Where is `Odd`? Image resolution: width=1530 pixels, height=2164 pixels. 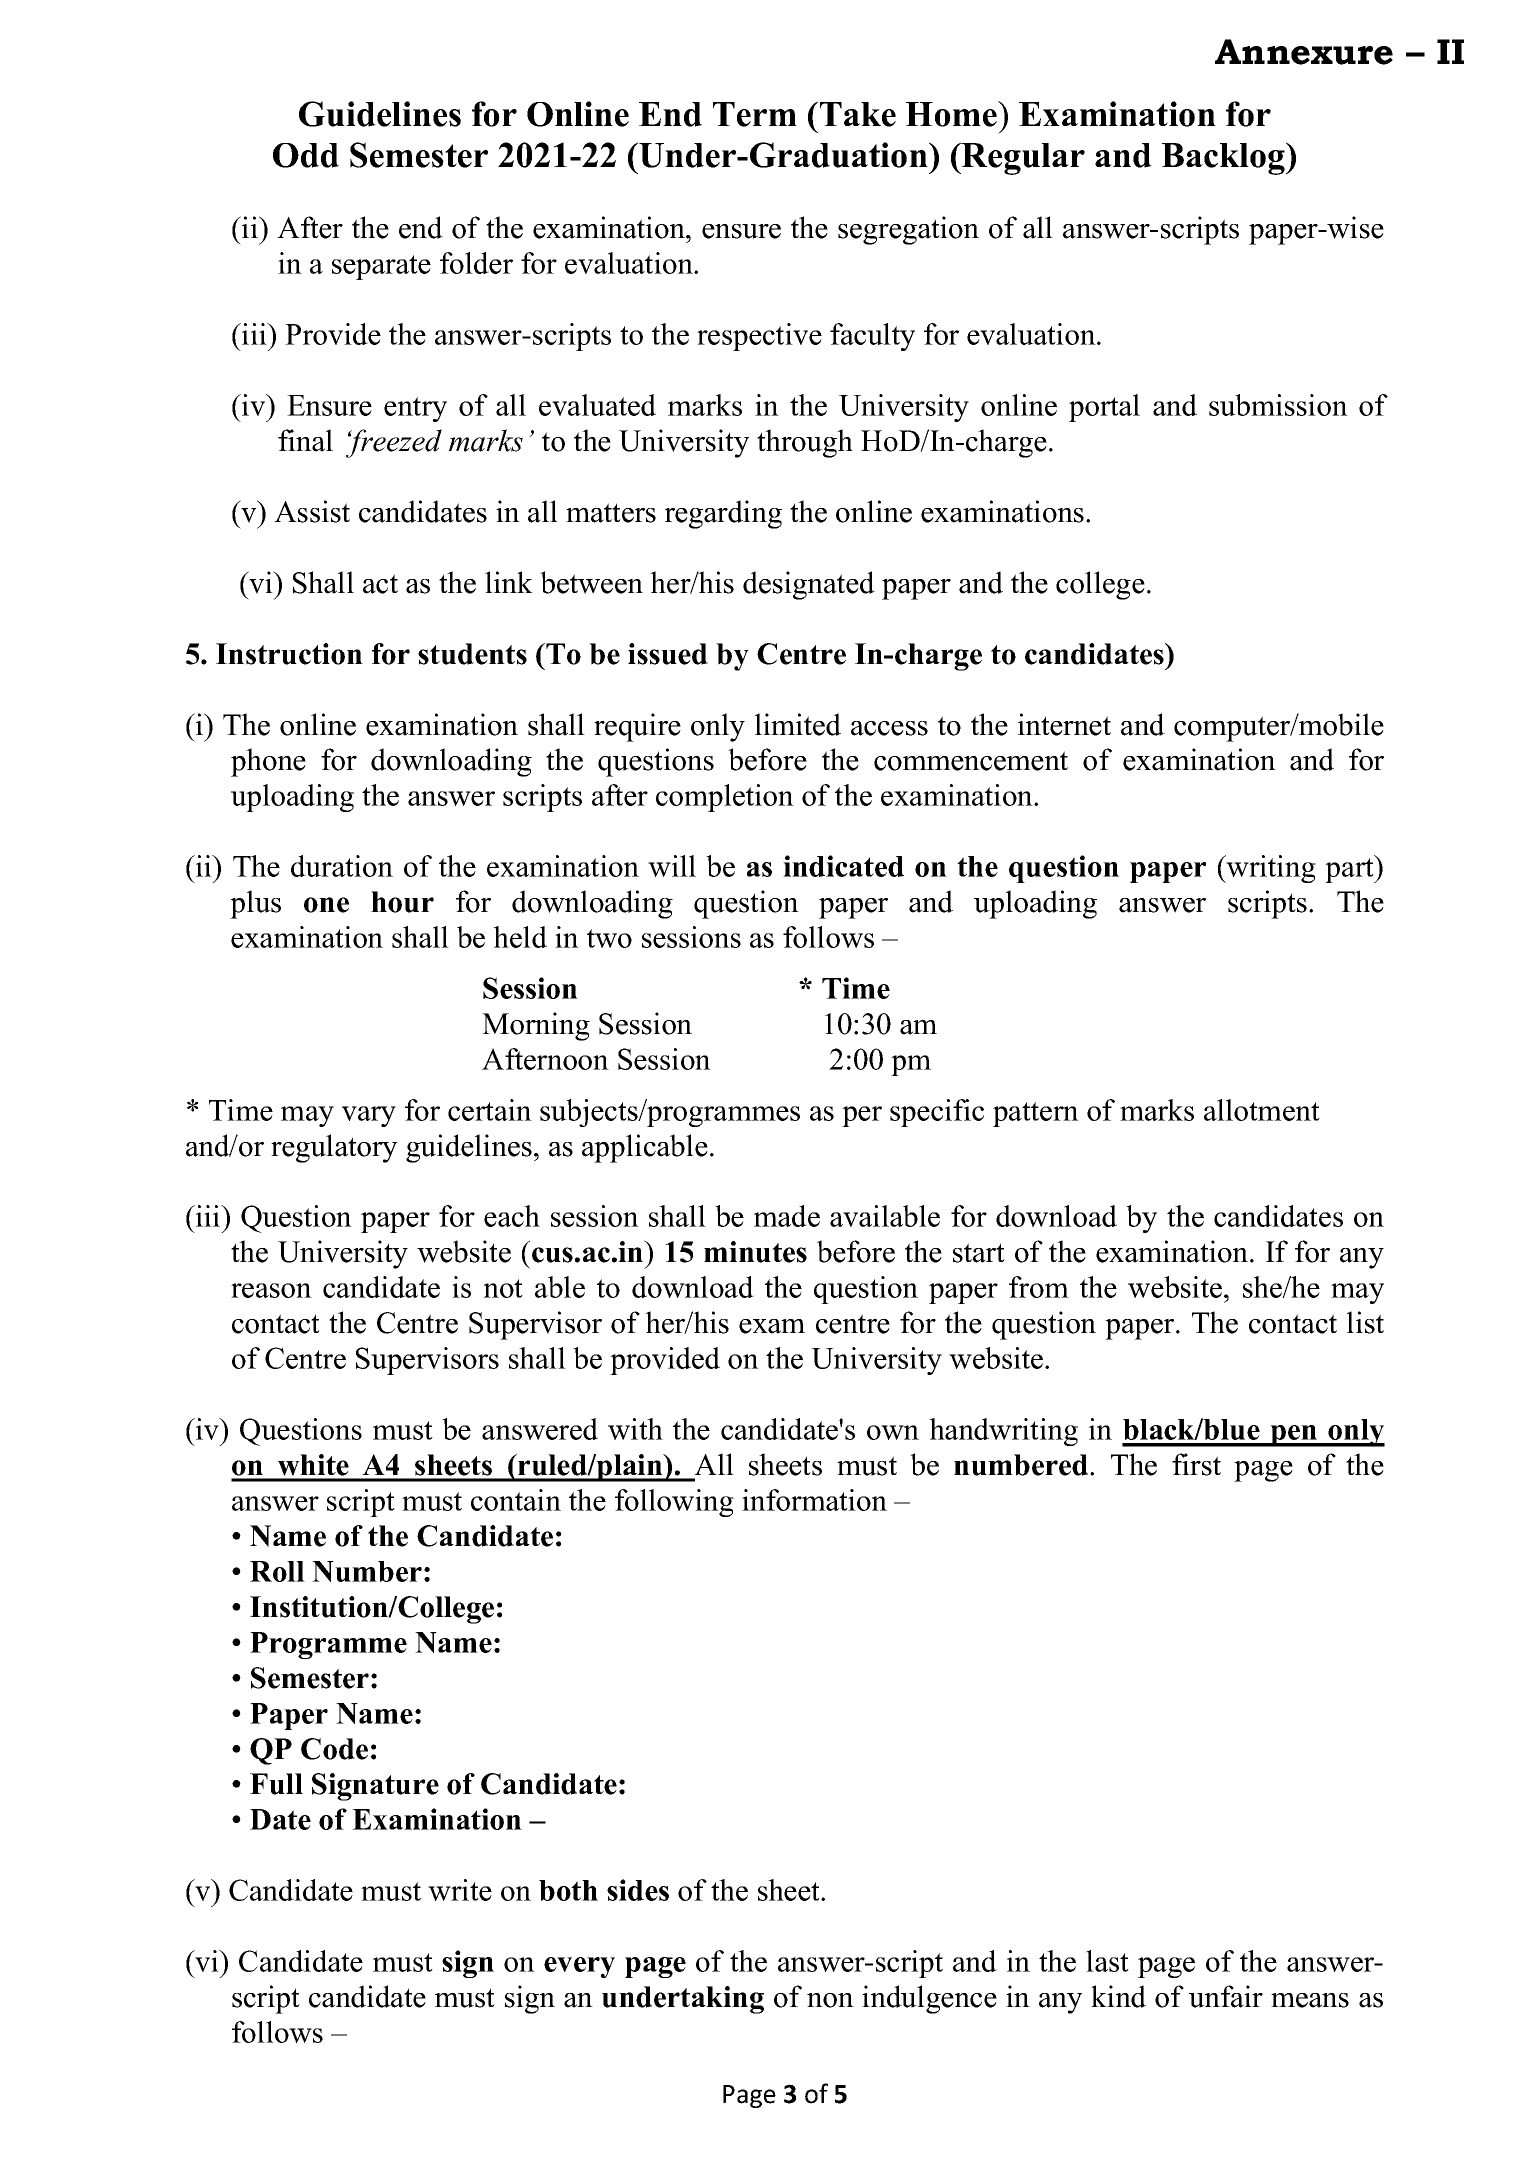 Odd is located at coordinates (306, 155).
